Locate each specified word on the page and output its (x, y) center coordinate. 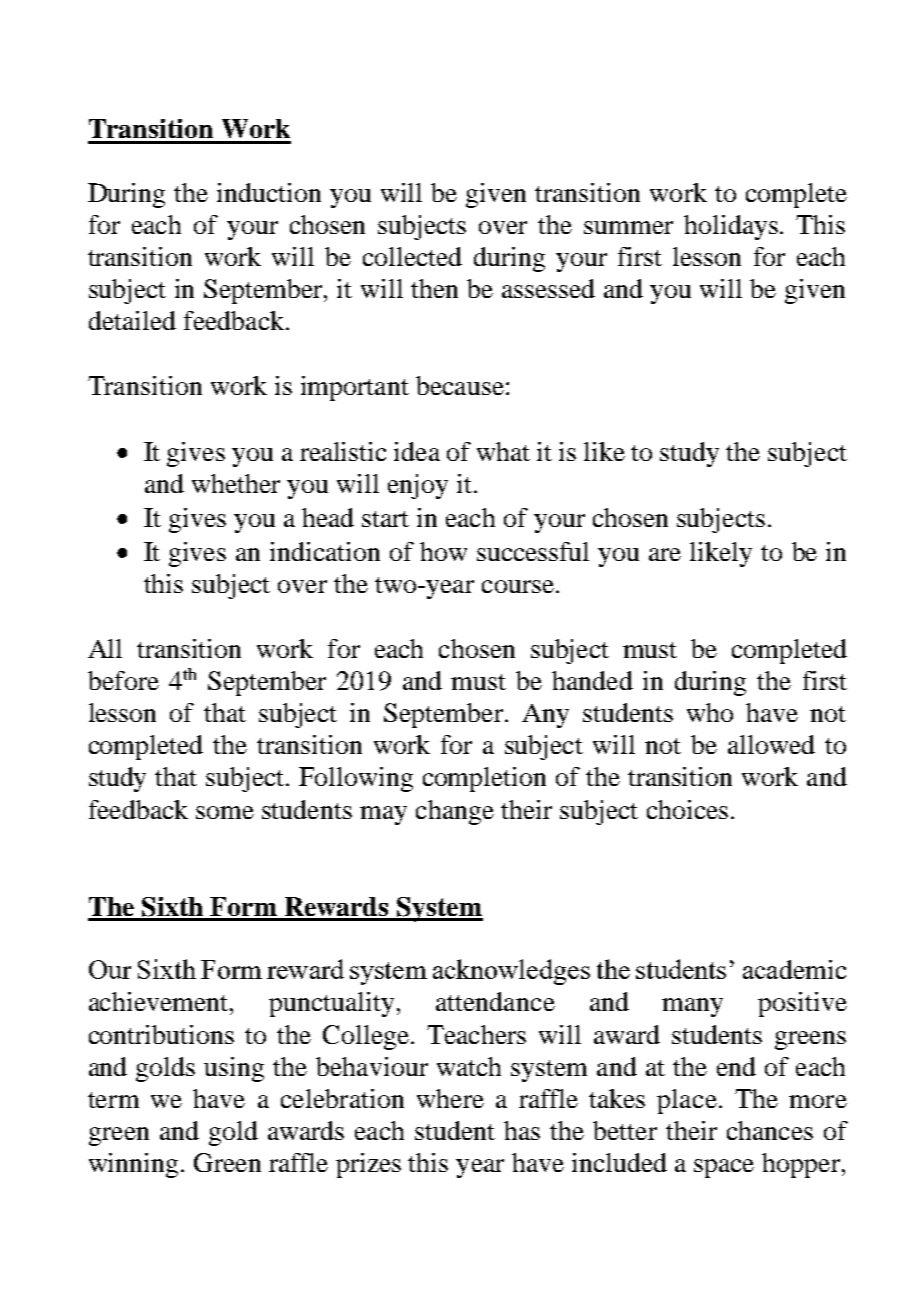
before (123, 680)
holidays (732, 227)
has (522, 1130)
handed (592, 680)
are (665, 554)
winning (133, 1165)
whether (236, 483)
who (710, 712)
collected (412, 256)
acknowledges (511, 972)
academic (794, 969)
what (503, 451)
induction (269, 192)
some (225, 812)
